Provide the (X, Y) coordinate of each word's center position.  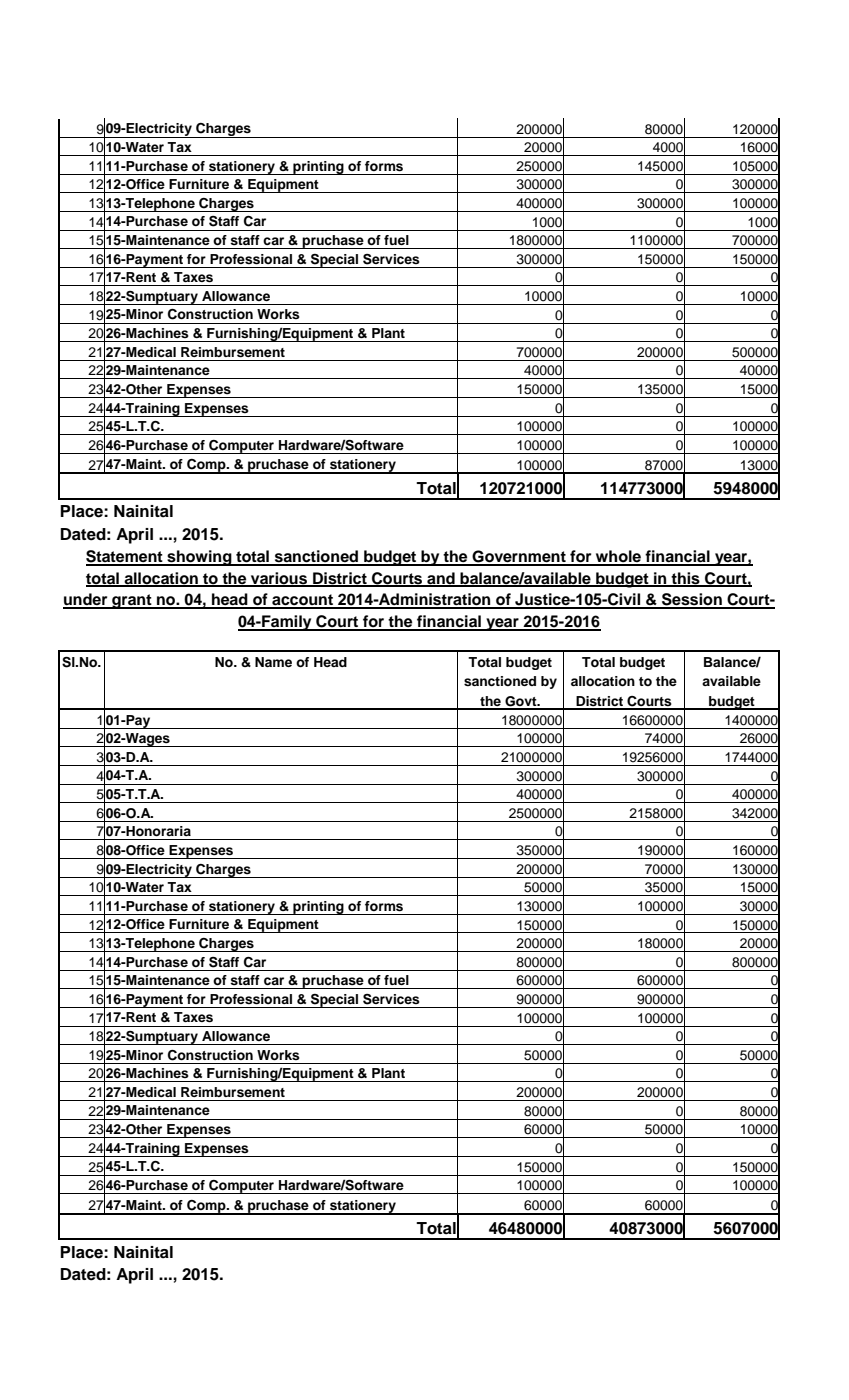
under (86, 600)
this (686, 579)
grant (132, 601)
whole (618, 557)
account (302, 601)
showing (199, 558)
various (279, 579)
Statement (125, 557)
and (441, 579)
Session (692, 600)
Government (519, 557)
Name (273, 662)
